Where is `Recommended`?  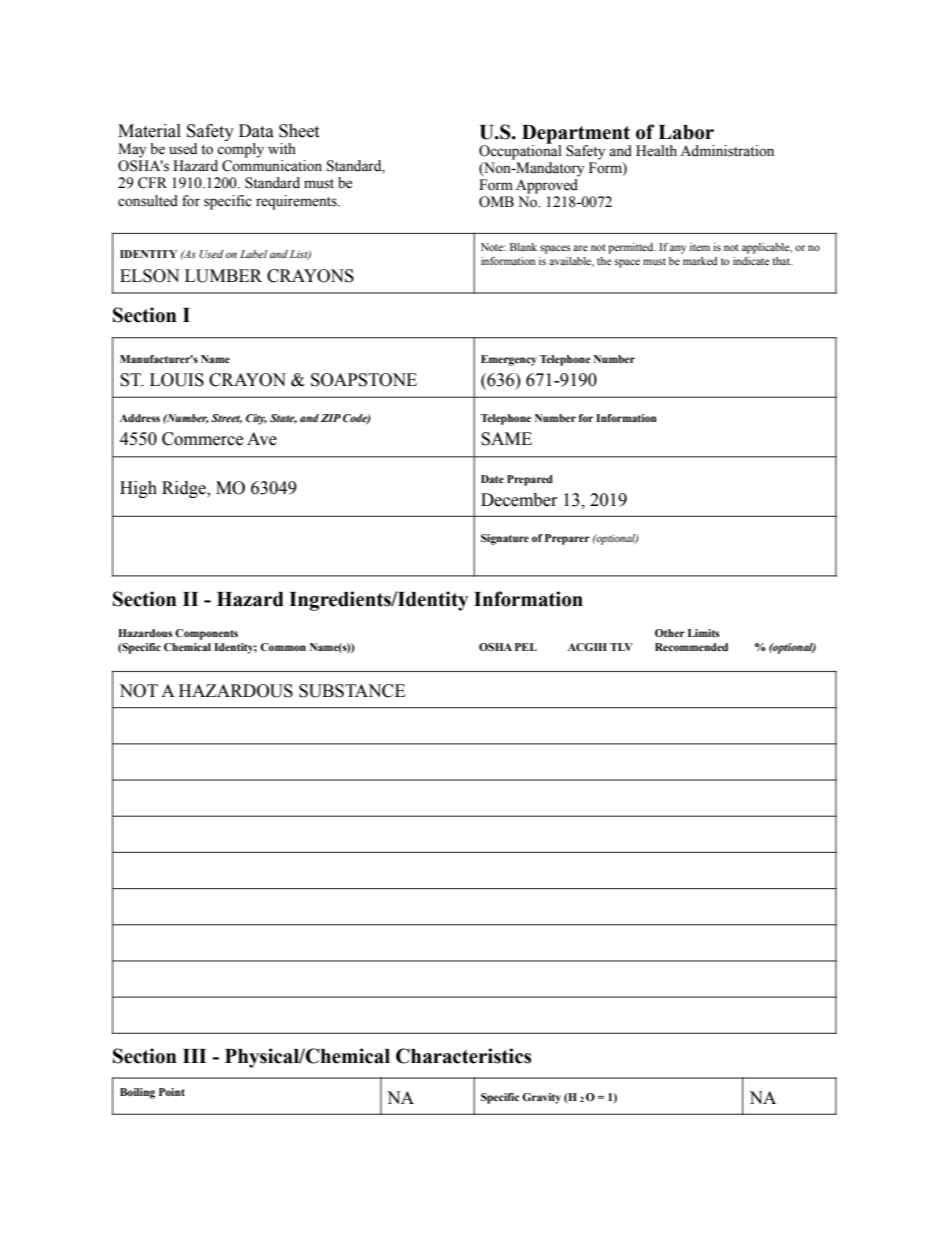
Recommended is located at coordinates (691, 647).
